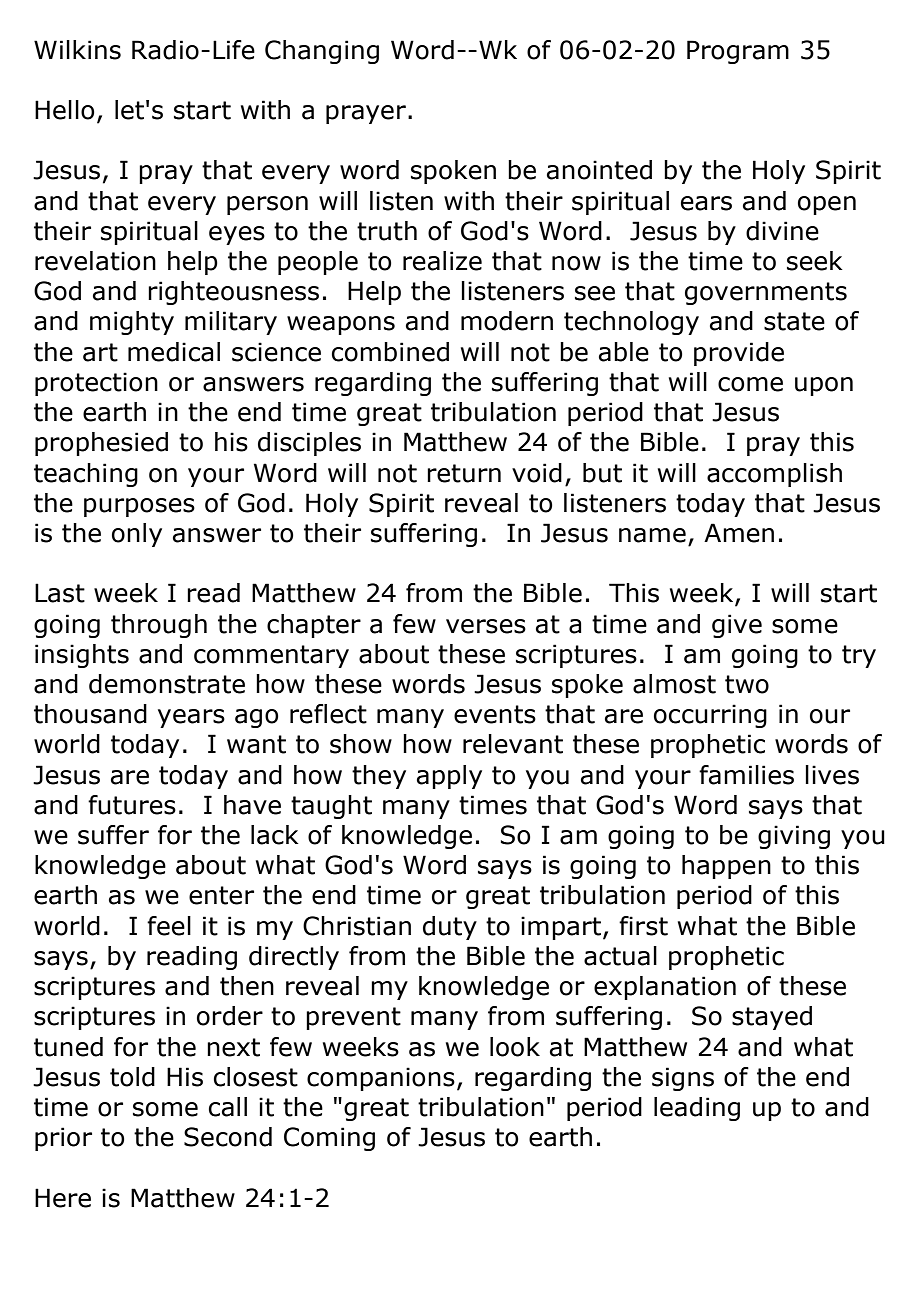 The height and width of the screenshot is (1308, 924). I want to click on Program, so click(738, 52).
